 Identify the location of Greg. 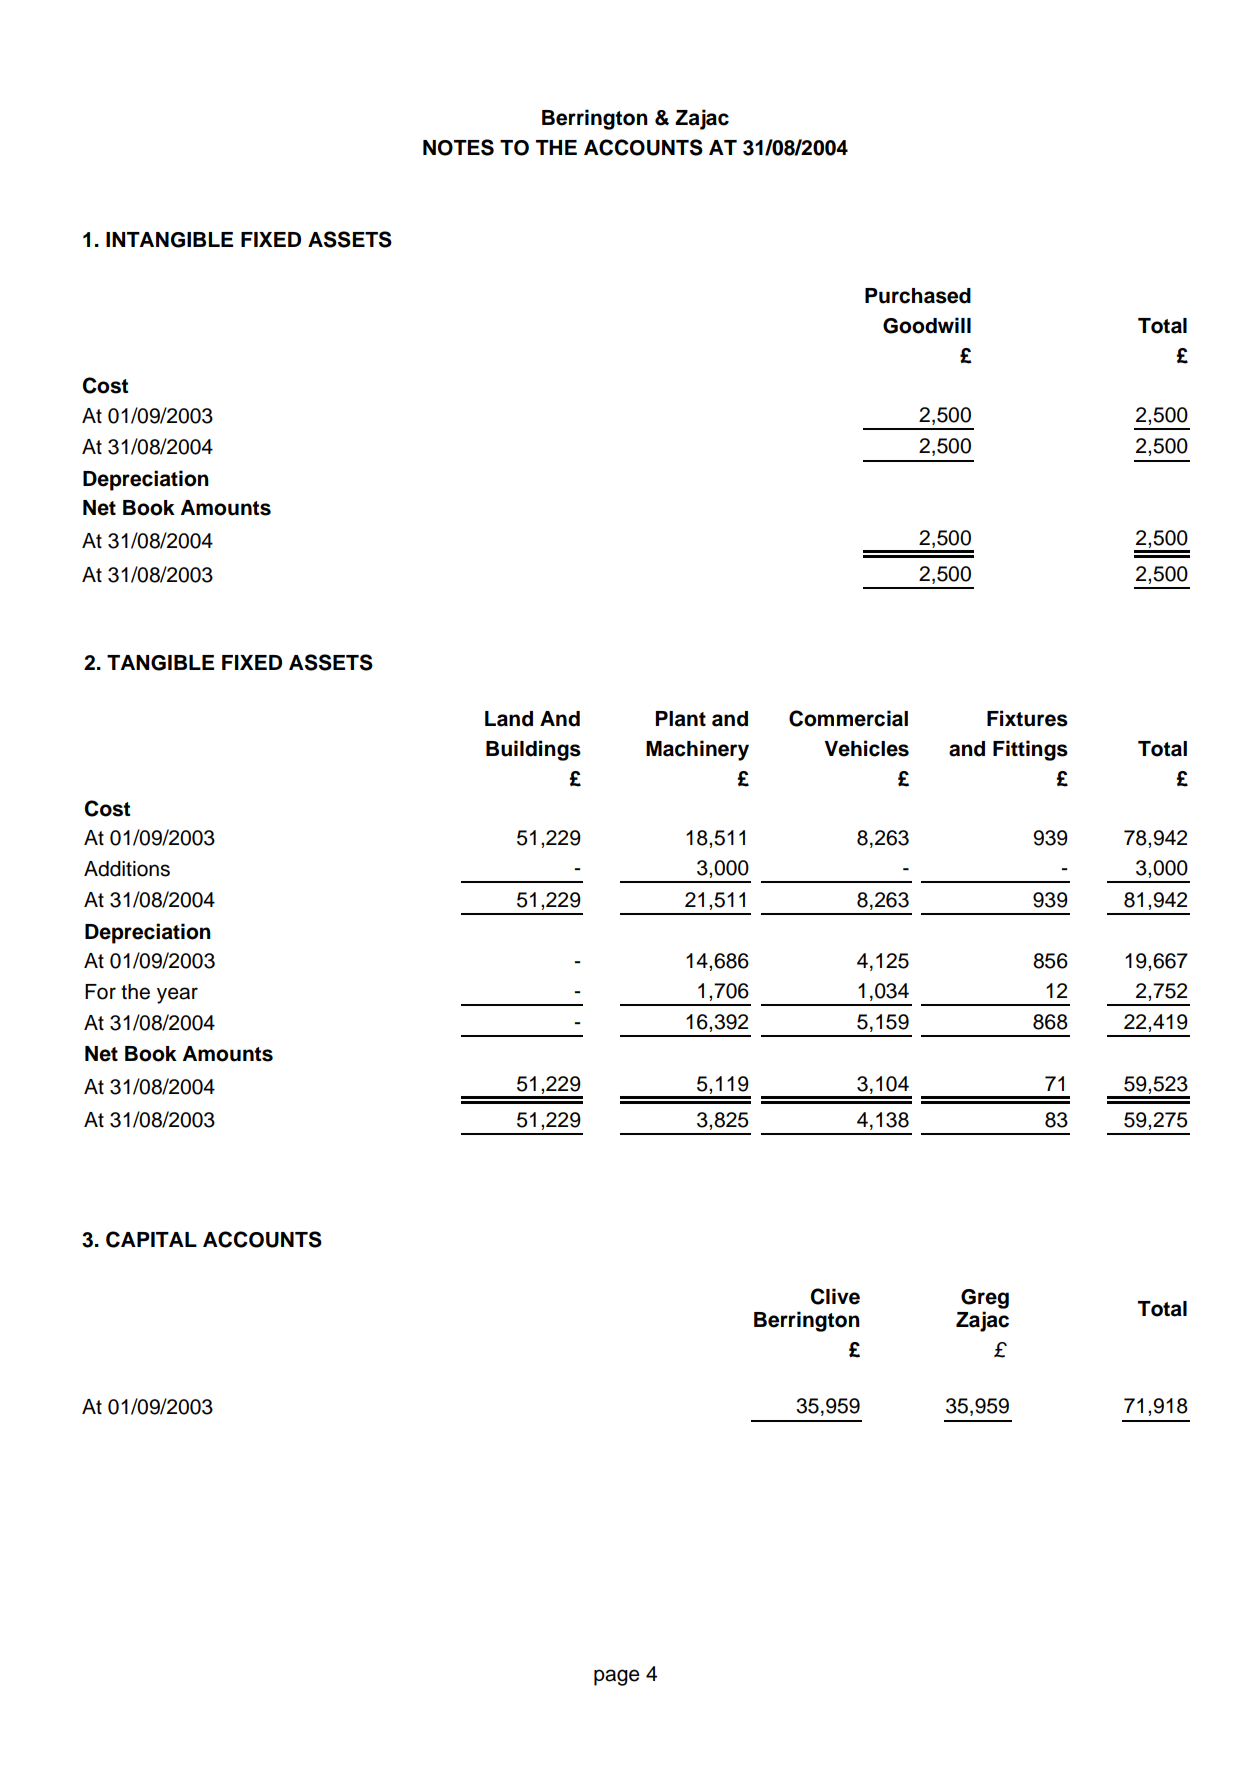
(985, 1299).
